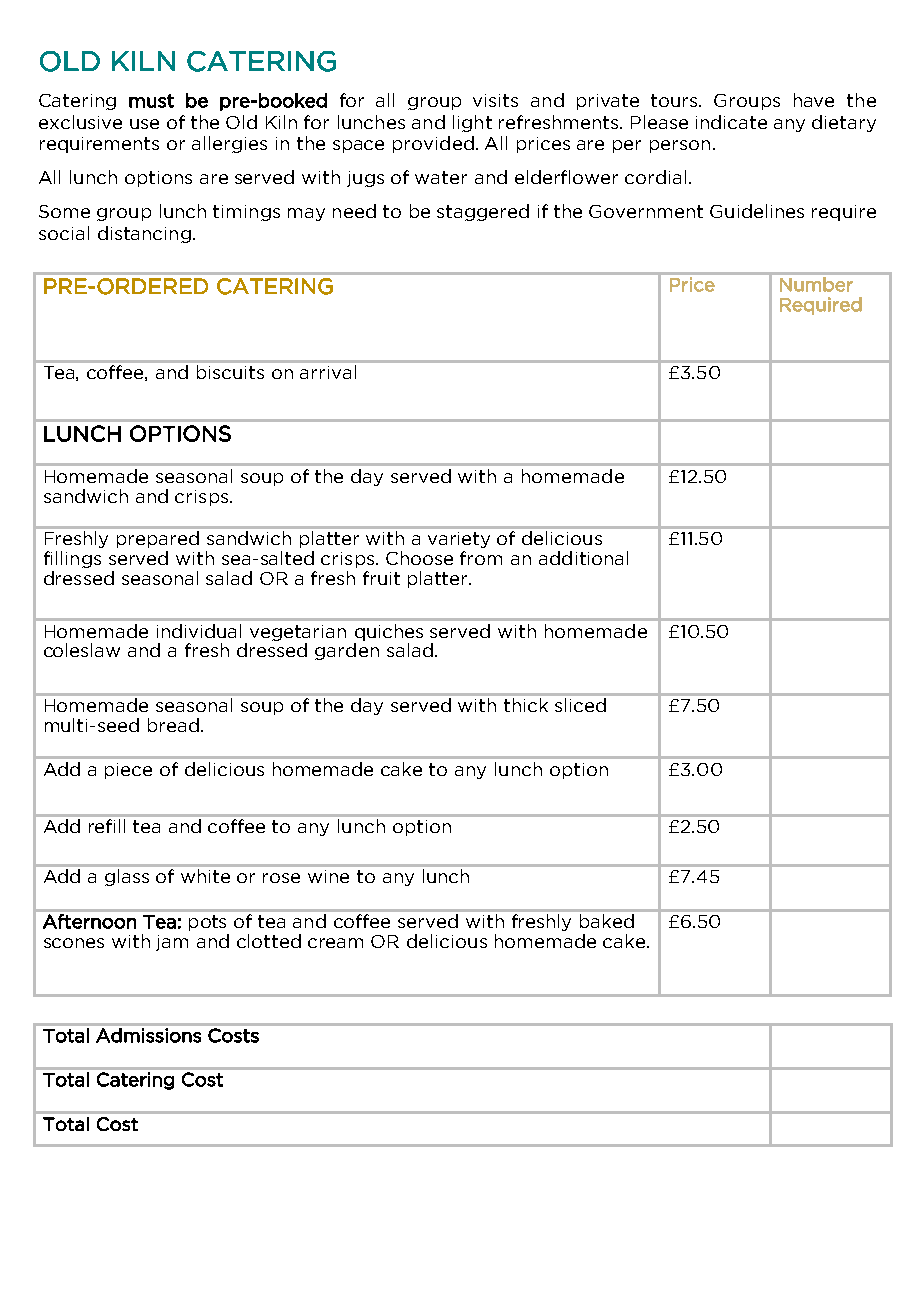 Image resolution: width=924 pixels, height=1308 pixels. What do you see at coordinates (472, 123) in the screenshot?
I see `light` at bounding box center [472, 123].
